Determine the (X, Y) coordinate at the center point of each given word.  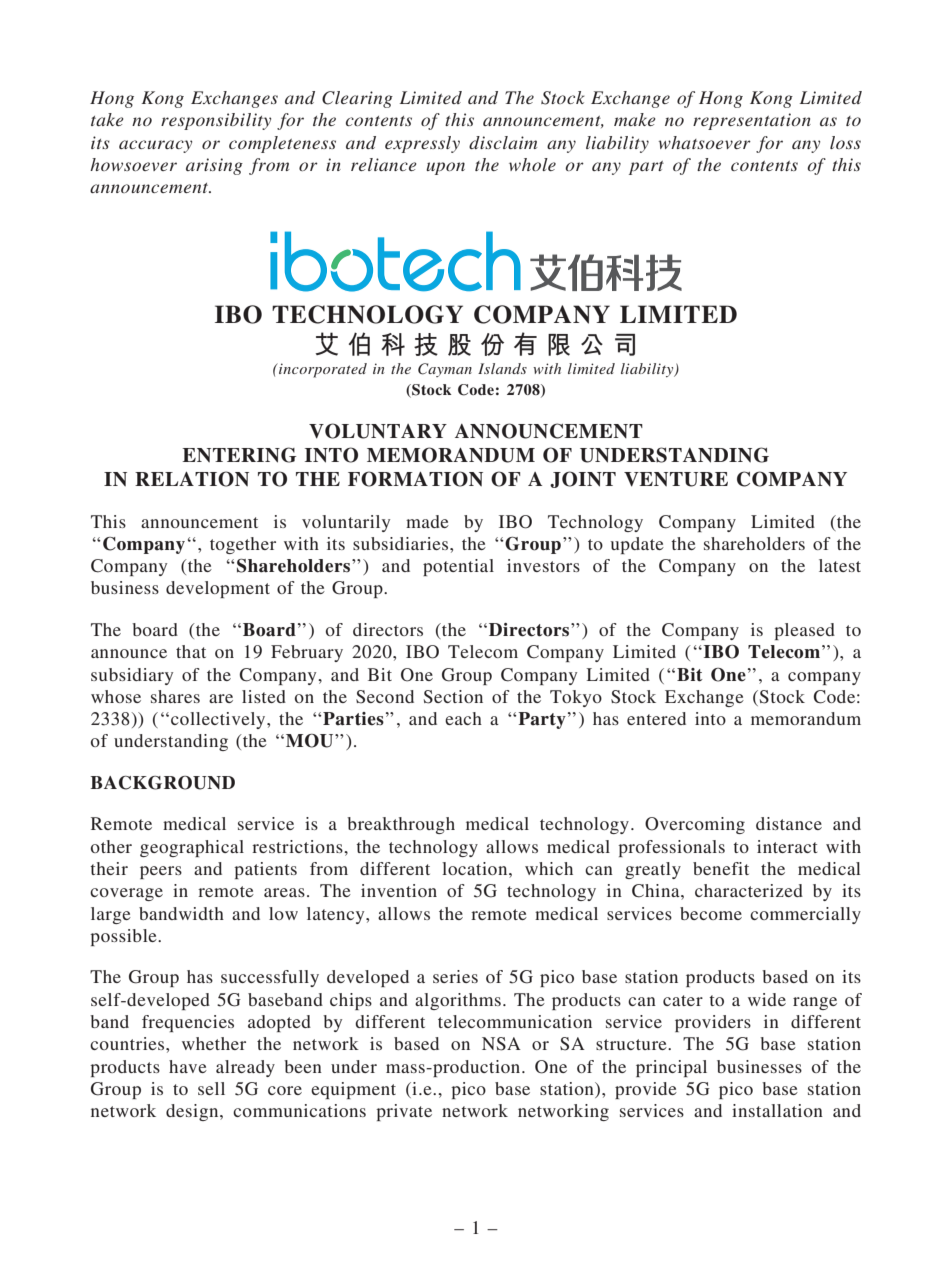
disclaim (503, 142)
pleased (804, 631)
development (218, 589)
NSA (501, 1044)
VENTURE (676, 479)
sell (211, 1088)
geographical (192, 848)
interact (787, 846)
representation (752, 121)
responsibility (216, 121)
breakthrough (401, 825)
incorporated (322, 370)
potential (458, 567)
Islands (502, 368)
